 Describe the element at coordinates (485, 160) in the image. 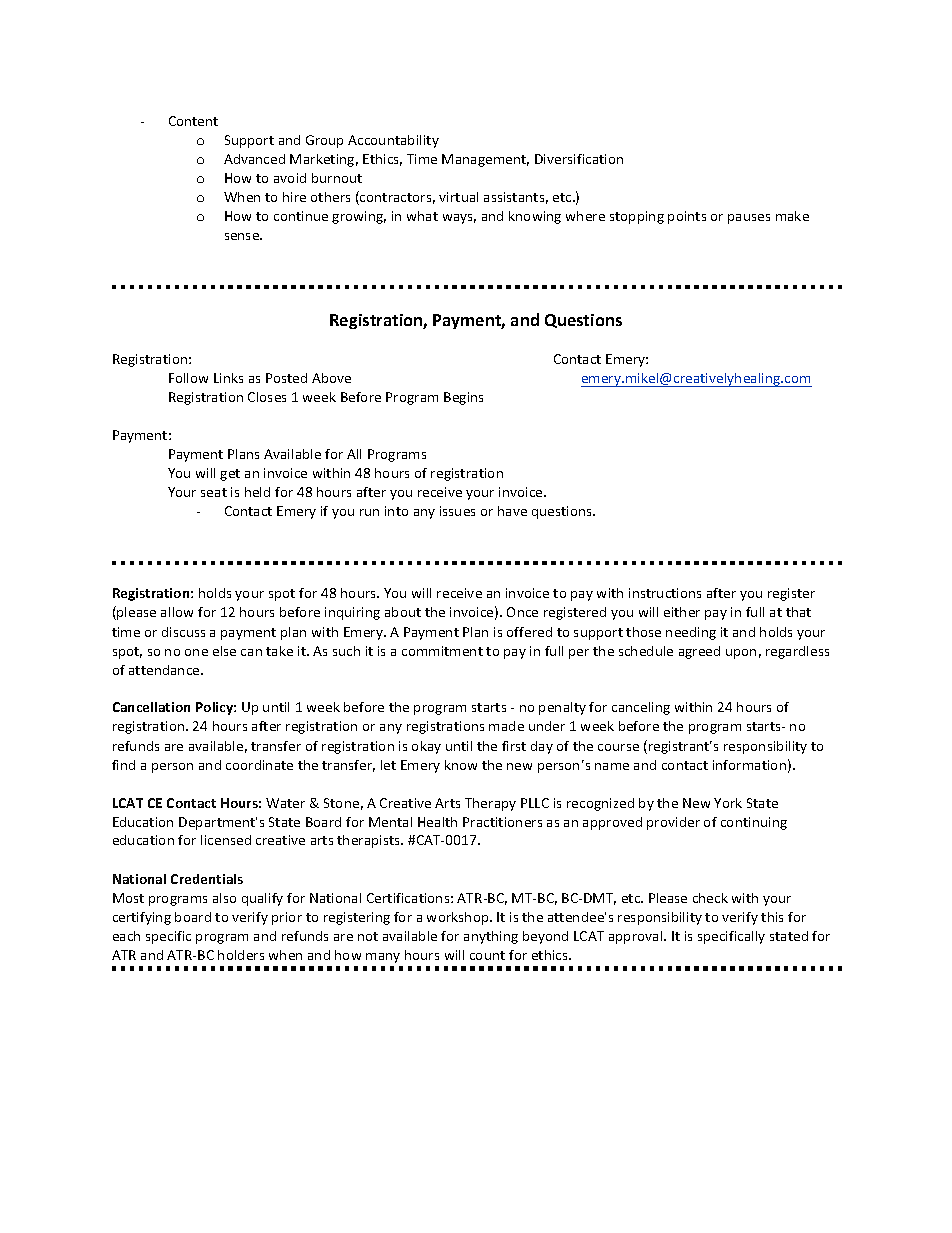

I see `Management` at that location.
